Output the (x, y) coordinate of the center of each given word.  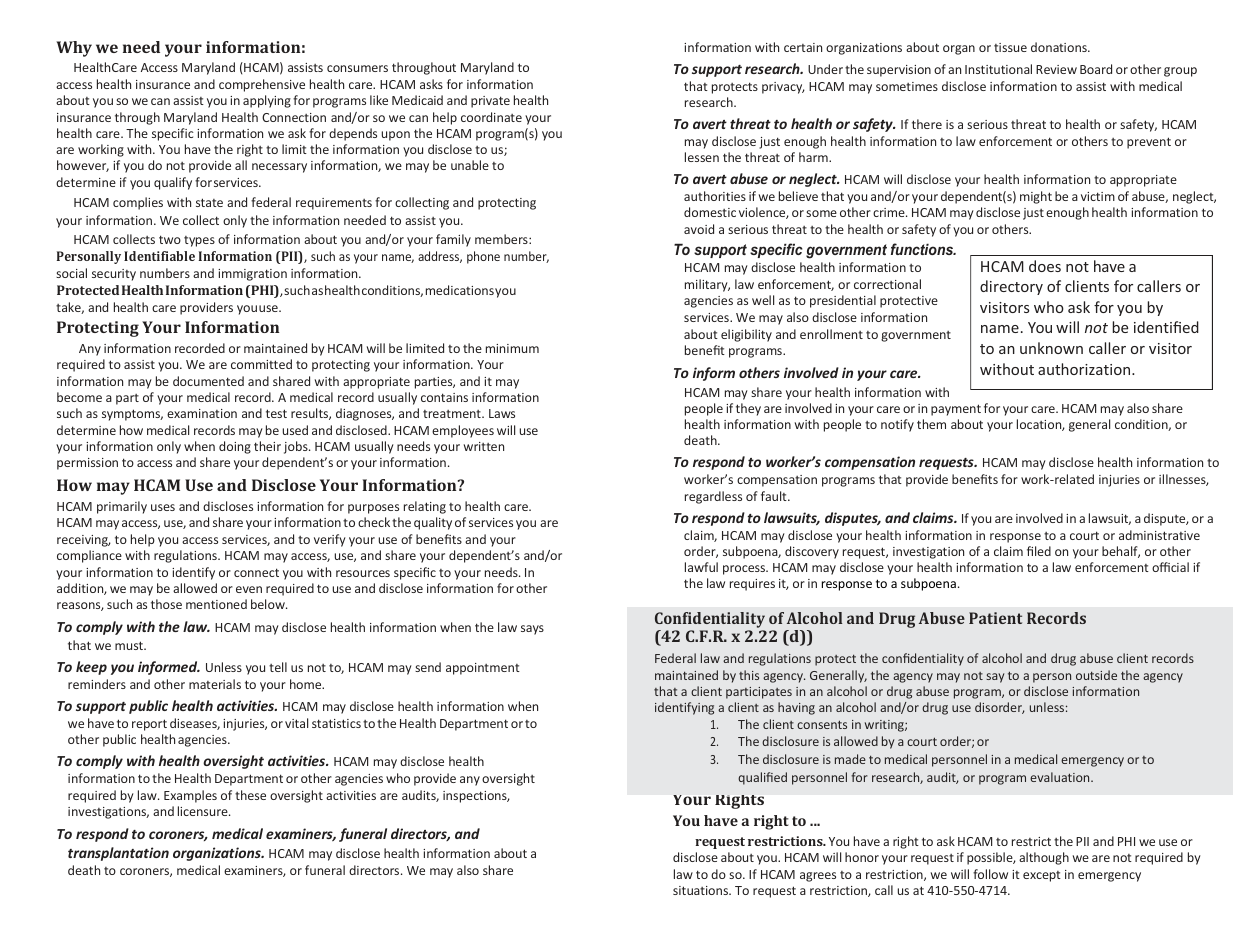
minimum (512, 348)
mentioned (216, 604)
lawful (701, 567)
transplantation (118, 854)
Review (1056, 69)
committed (261, 364)
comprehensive (262, 85)
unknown (1051, 348)
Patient (995, 618)
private (490, 102)
